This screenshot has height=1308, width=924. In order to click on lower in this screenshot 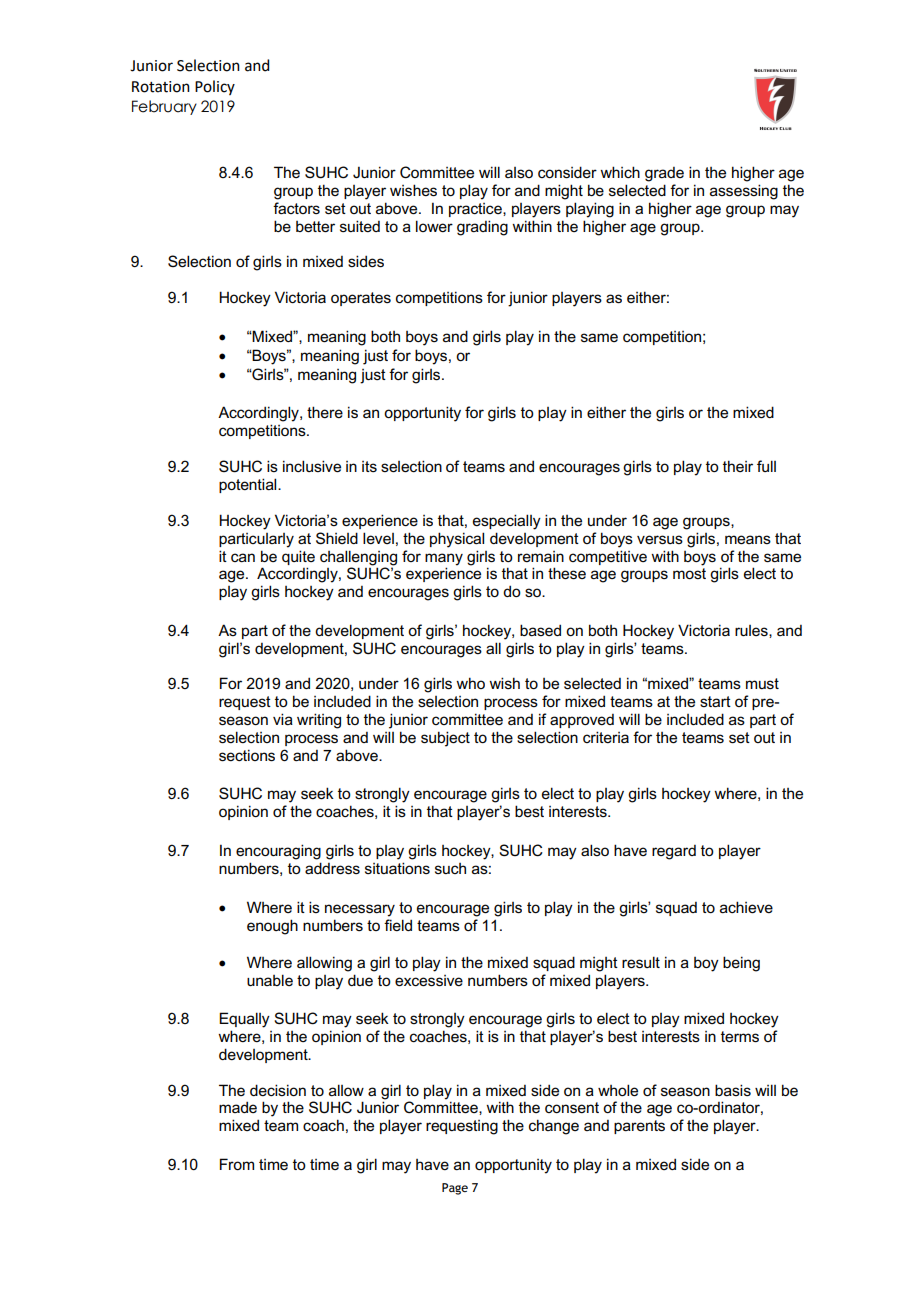, I will do `click(434, 226)`.
